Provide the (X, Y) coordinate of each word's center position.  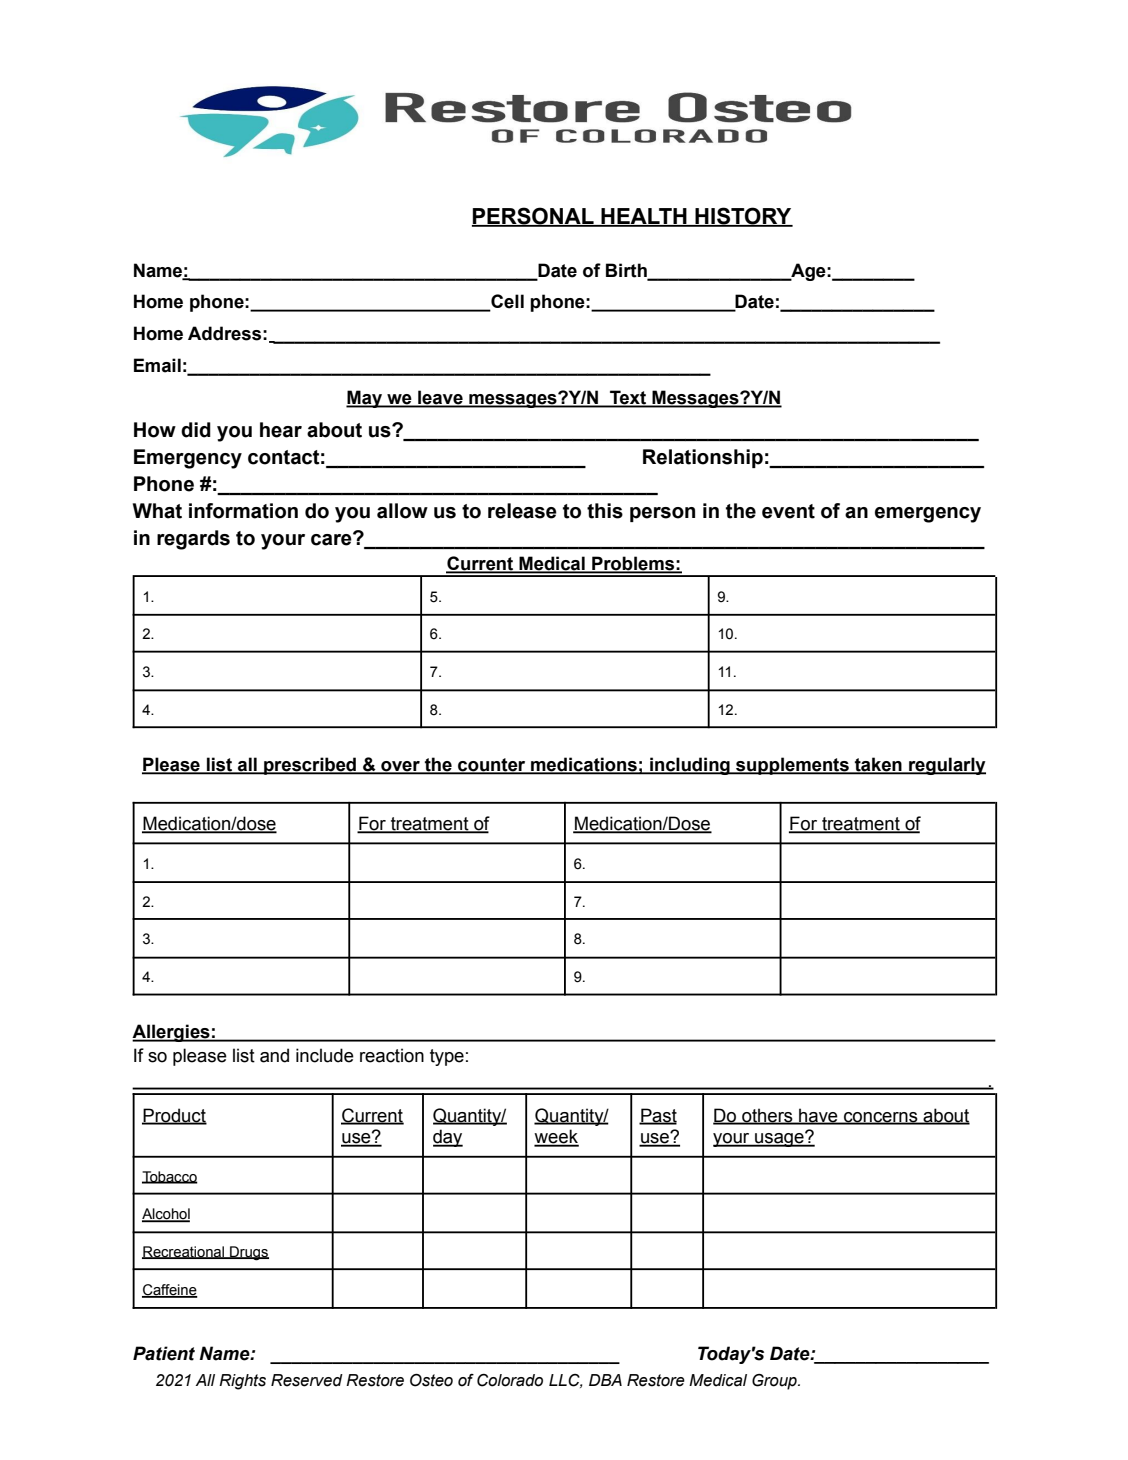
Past (658, 1116)
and (274, 1055)
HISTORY (743, 217)
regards (193, 540)
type (447, 1057)
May (365, 399)
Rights (242, 1382)
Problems (633, 564)
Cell (506, 302)
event (788, 511)
